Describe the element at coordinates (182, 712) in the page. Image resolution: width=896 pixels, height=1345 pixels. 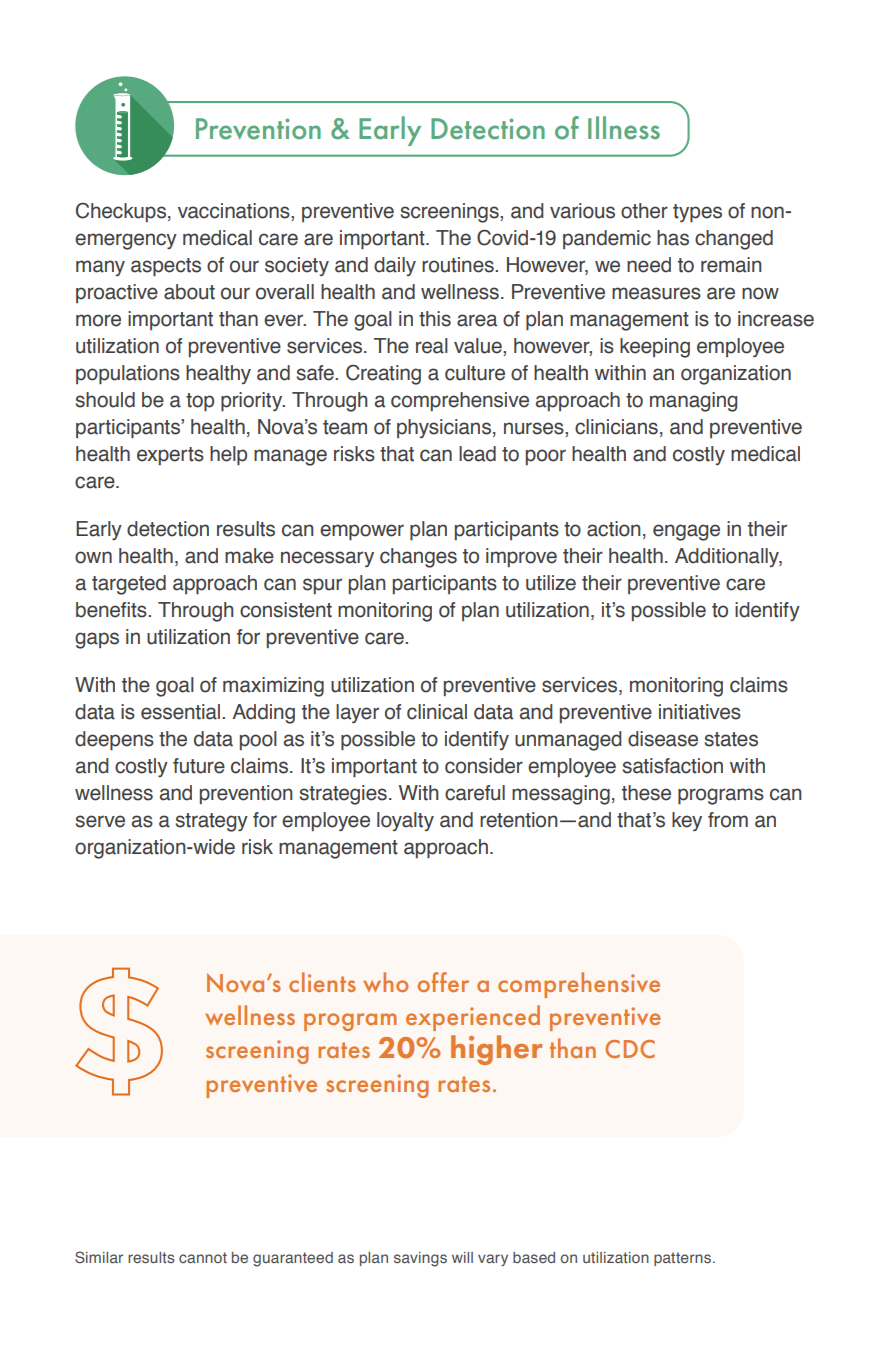
I see `essential` at that location.
